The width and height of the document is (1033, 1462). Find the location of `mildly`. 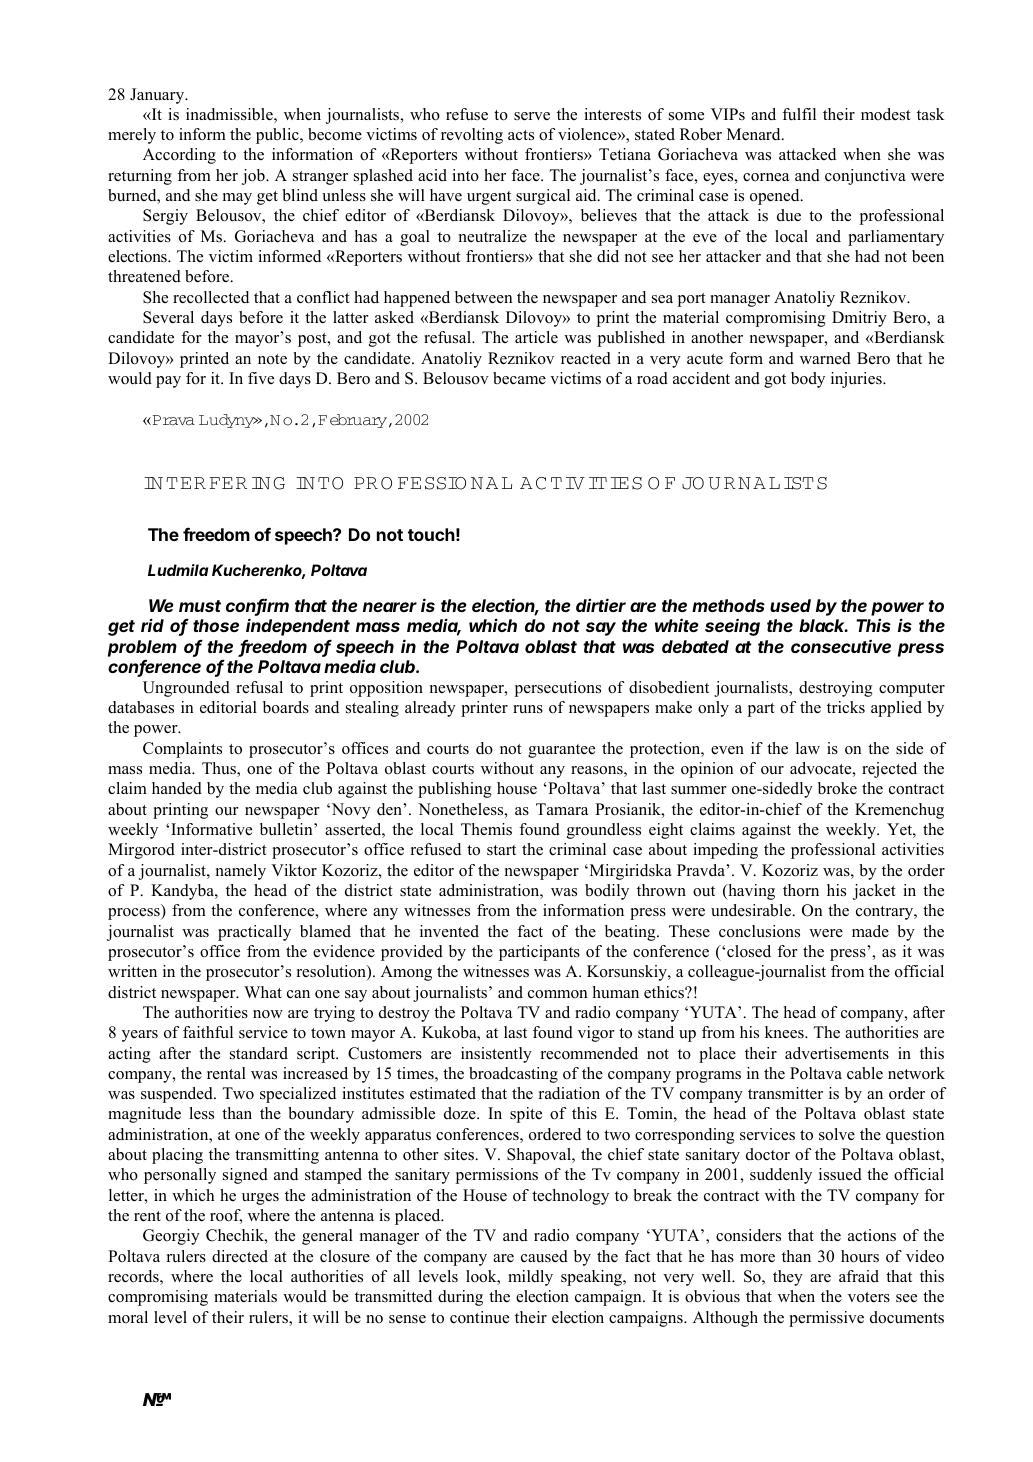

mildly is located at coordinates (530, 1278).
